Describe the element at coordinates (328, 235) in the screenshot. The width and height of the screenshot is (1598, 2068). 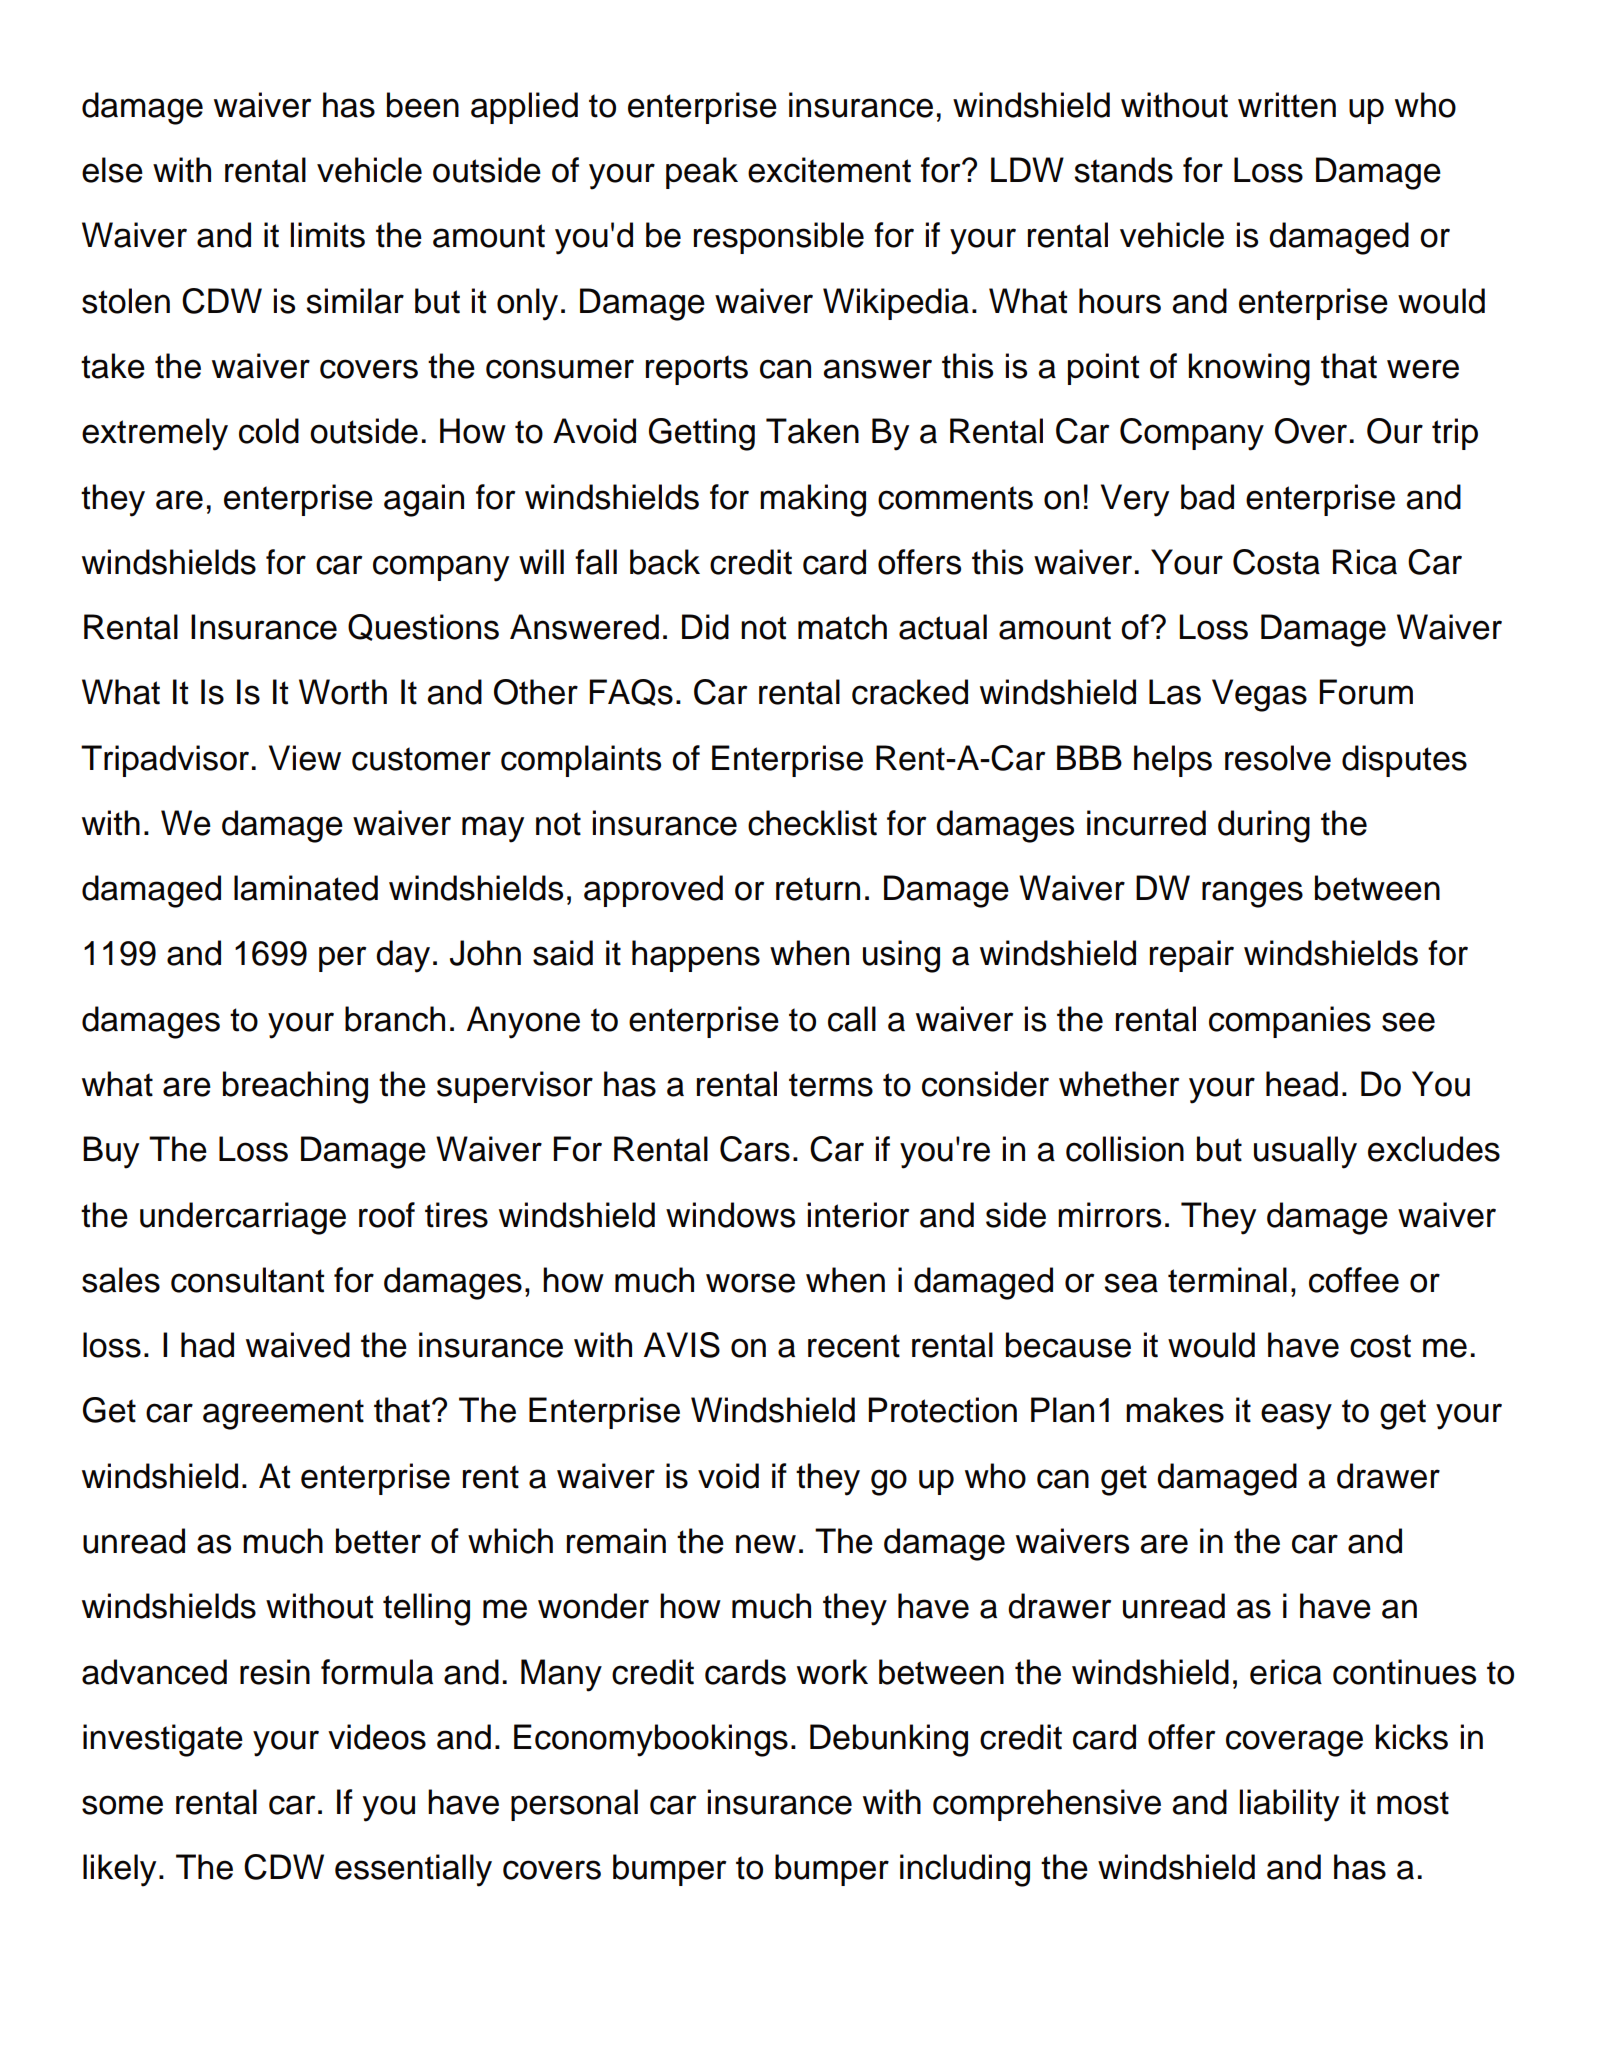
I see `limits` at that location.
